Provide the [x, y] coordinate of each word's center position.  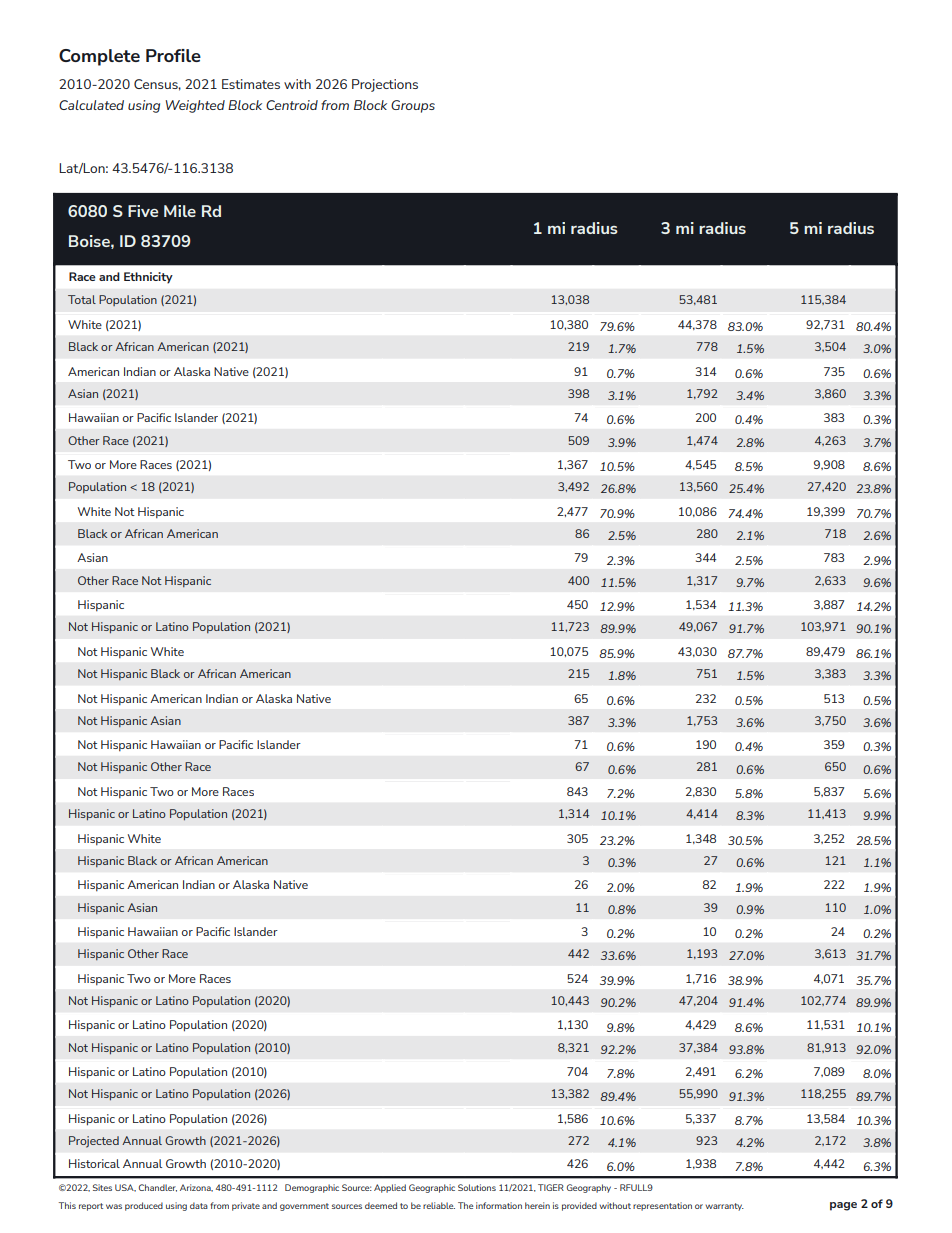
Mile [180, 211]
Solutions [477, 1187]
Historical [94, 1163]
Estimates [251, 84]
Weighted [195, 106]
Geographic [432, 1188]
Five [143, 211]
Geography [589, 1188]
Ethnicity [148, 278]
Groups [413, 106]
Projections [385, 85]
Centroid [292, 105]
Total [82, 299]
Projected [94, 1142]
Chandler [158, 1188]
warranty [724, 1207]
